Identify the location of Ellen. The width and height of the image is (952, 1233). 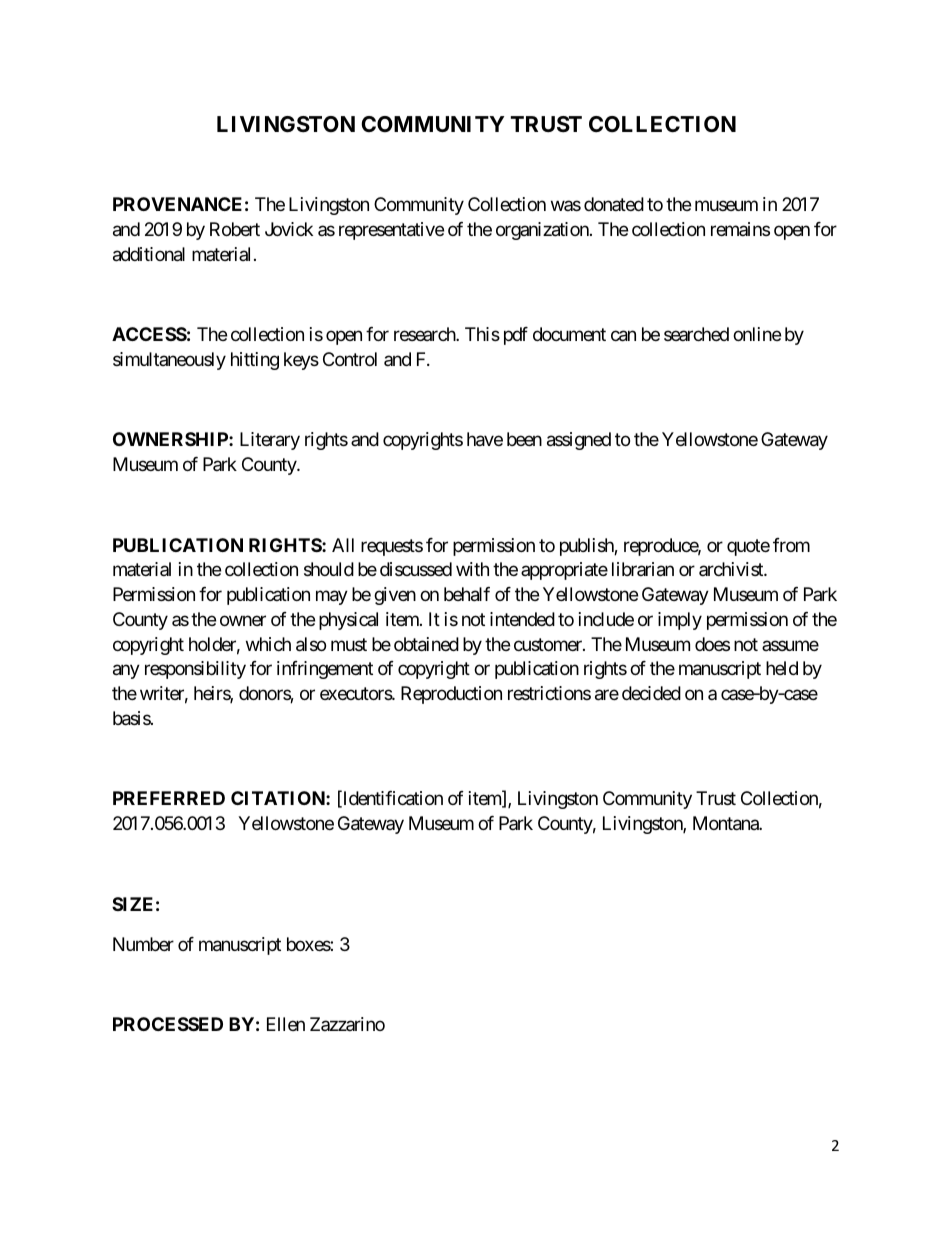
(286, 1024).
